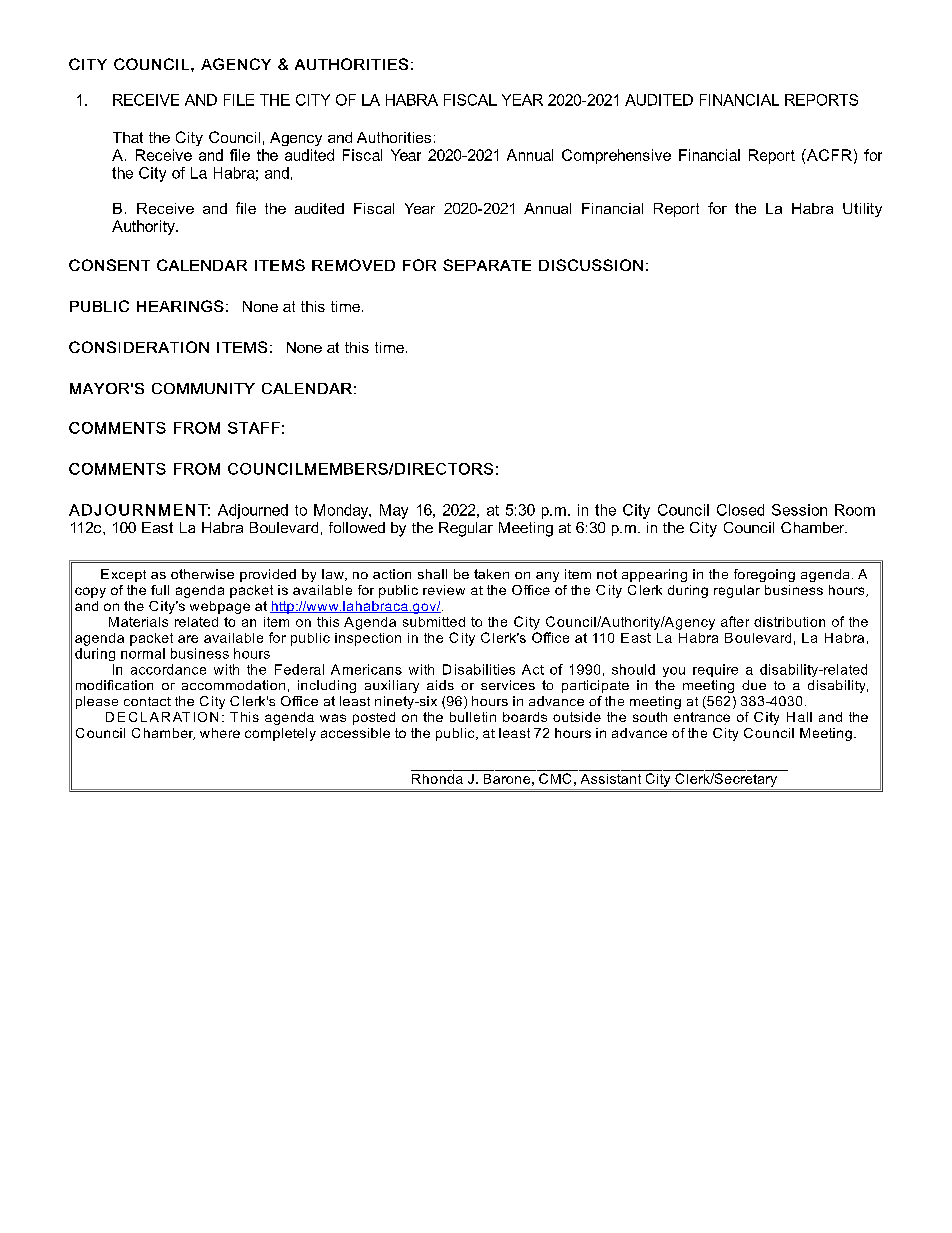 This image has width=952, height=1233. Describe the element at coordinates (202, 574) in the image. I see `otherwise` at that location.
